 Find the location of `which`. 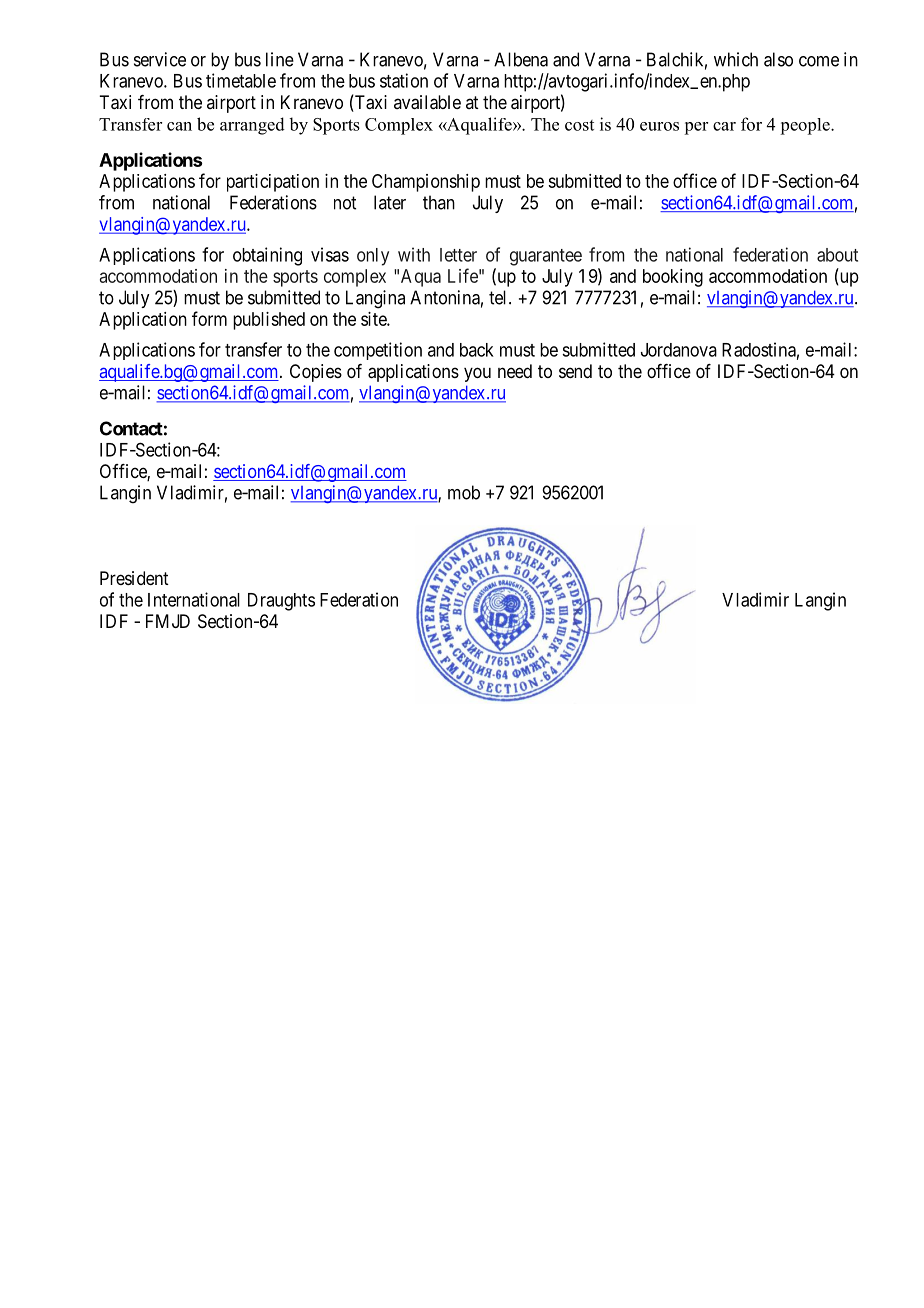

which is located at coordinates (736, 59).
